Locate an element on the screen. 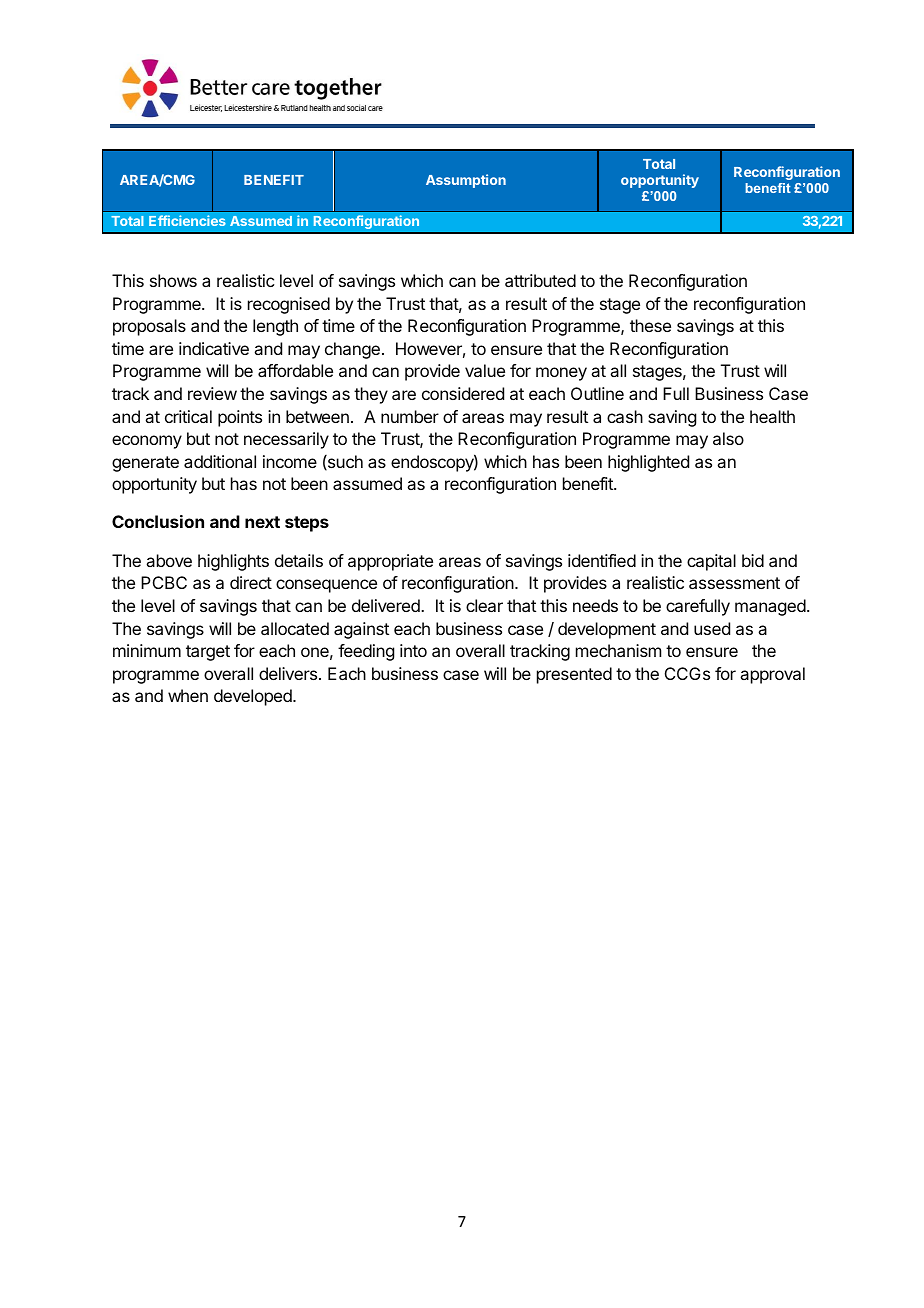 The width and height of the screenshot is (924, 1308). next is located at coordinates (262, 522).
